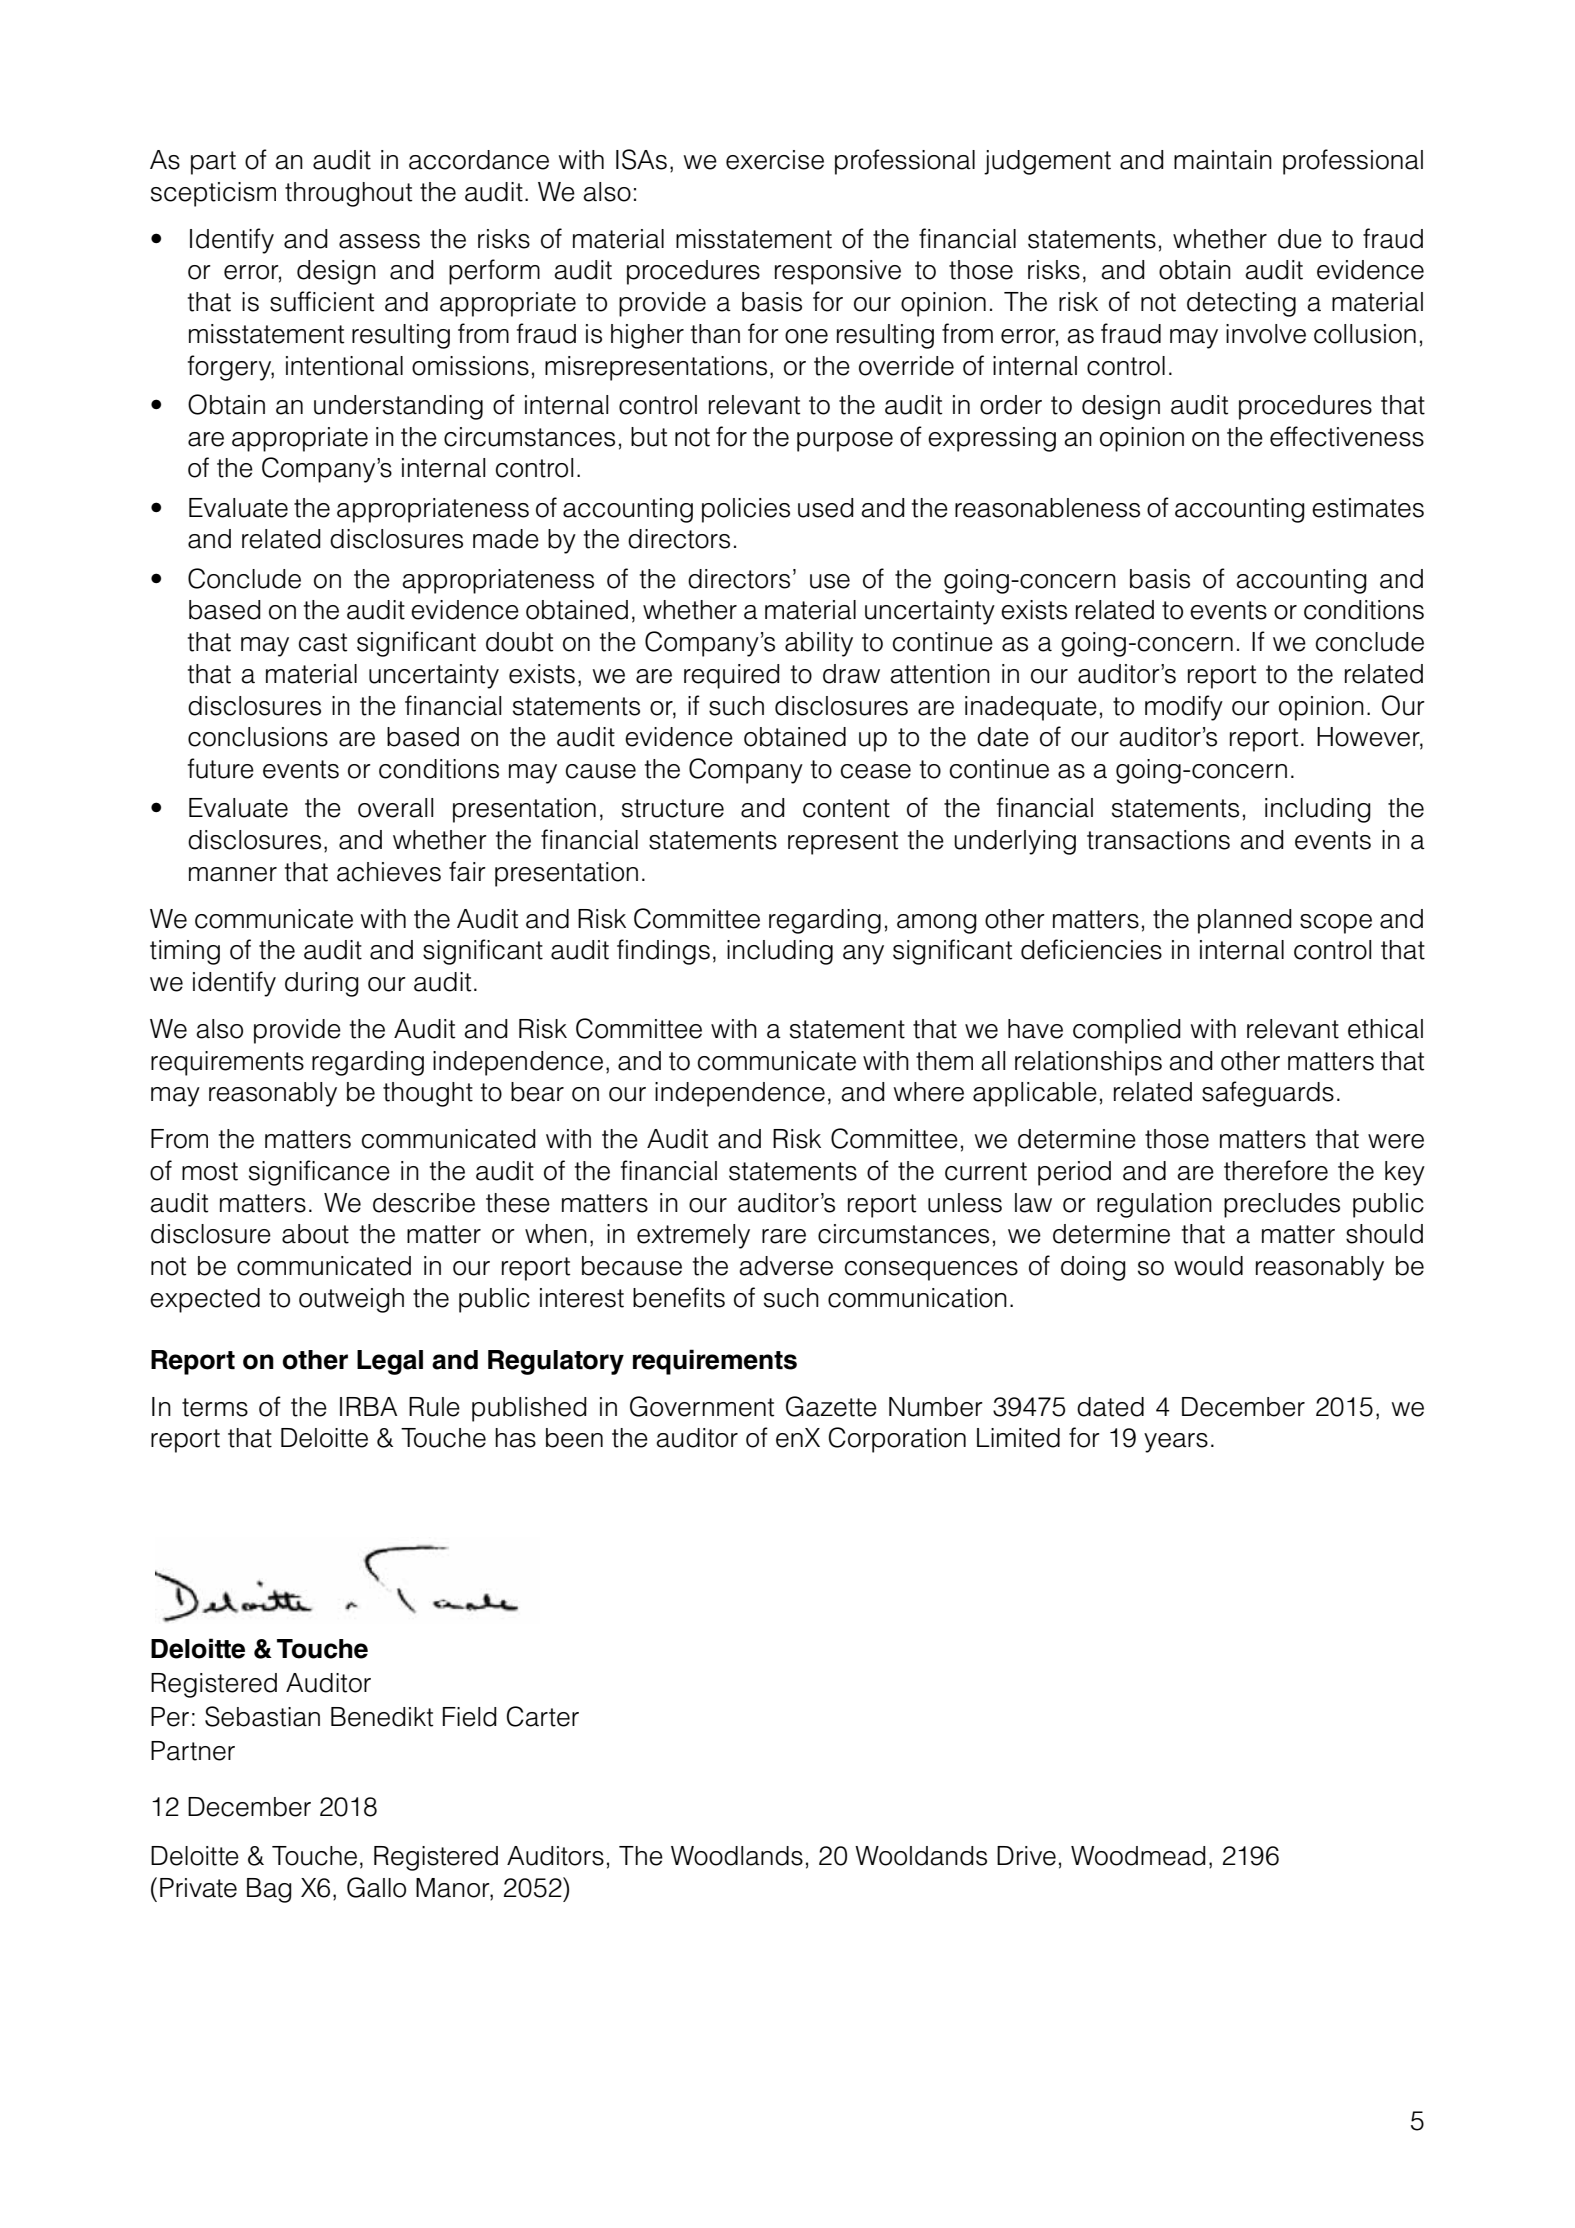 This page has width=1575, height=2228. Describe the element at coordinates (1176, 1443) in the page. I see `years` at that location.
